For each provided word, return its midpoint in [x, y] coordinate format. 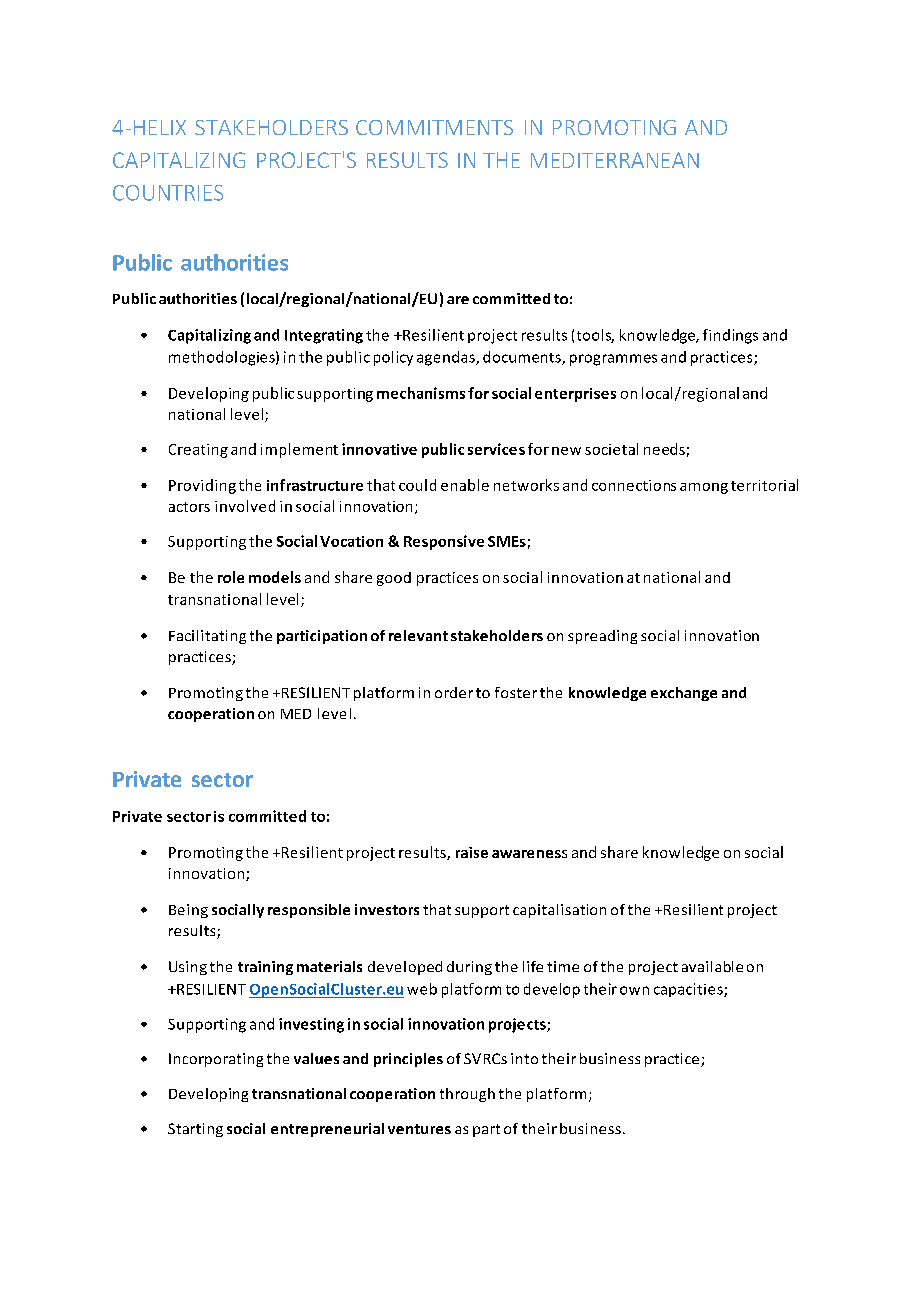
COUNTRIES [168, 193]
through [467, 1095]
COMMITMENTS [434, 127]
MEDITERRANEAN [615, 160]
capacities [689, 990]
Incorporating [216, 1060]
